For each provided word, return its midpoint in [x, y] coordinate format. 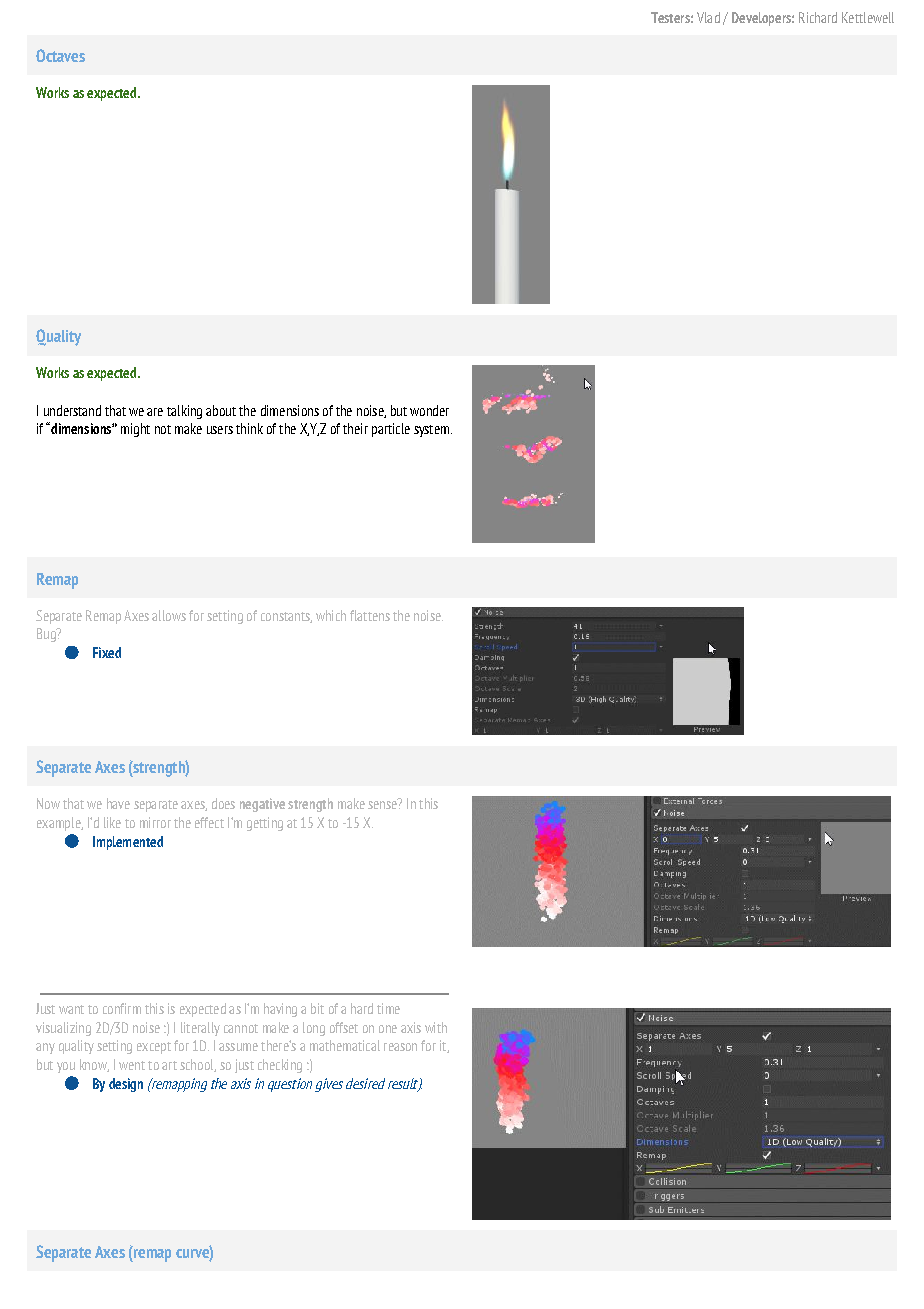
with [436, 1027]
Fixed [107, 652]
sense [383, 804]
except [154, 1048]
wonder [429, 410]
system [431, 431]
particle [391, 430]
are [155, 412]
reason [400, 1047]
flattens [370, 615]
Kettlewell [868, 17]
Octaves [60, 55]
